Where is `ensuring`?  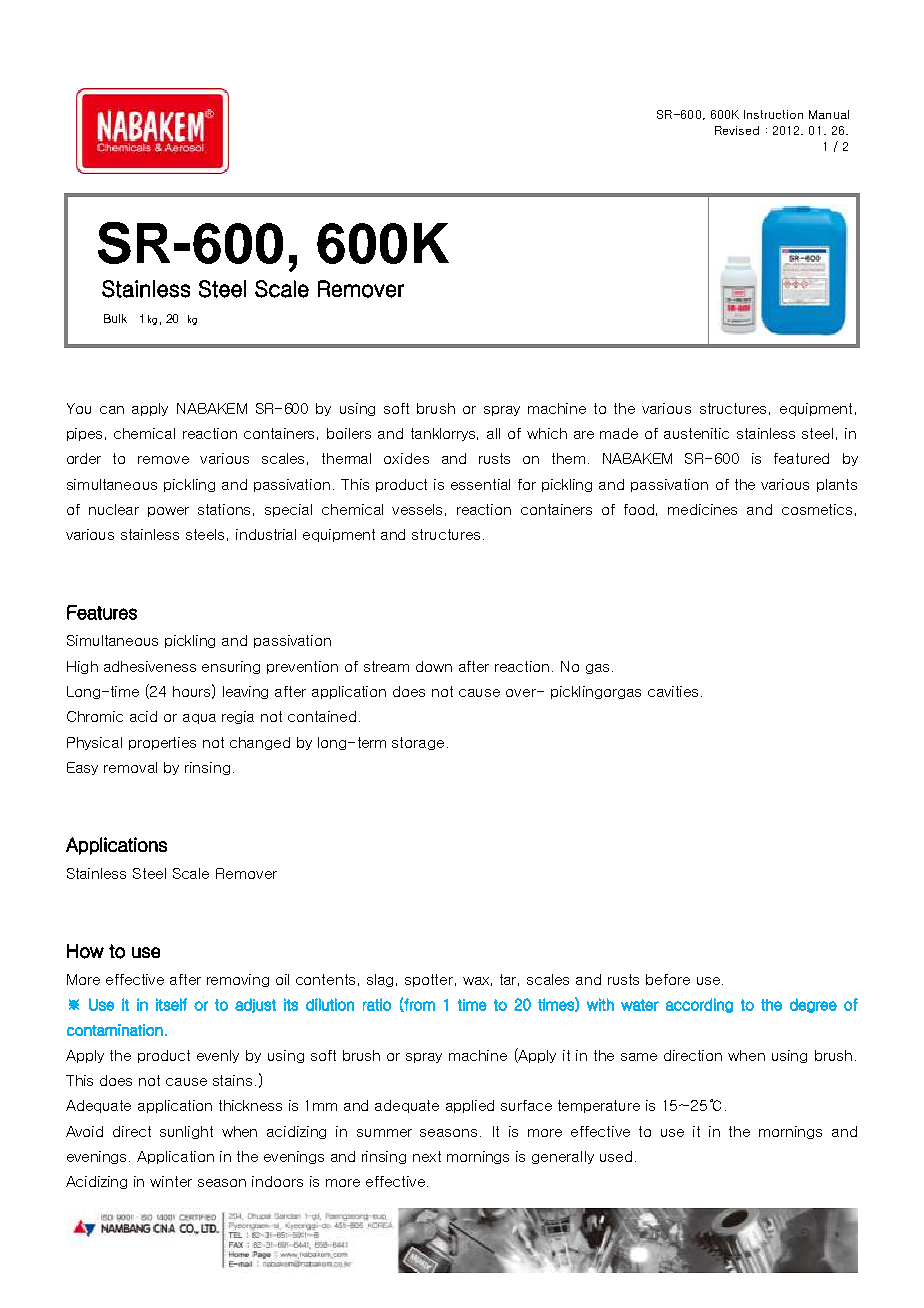
ensuring is located at coordinates (231, 667).
